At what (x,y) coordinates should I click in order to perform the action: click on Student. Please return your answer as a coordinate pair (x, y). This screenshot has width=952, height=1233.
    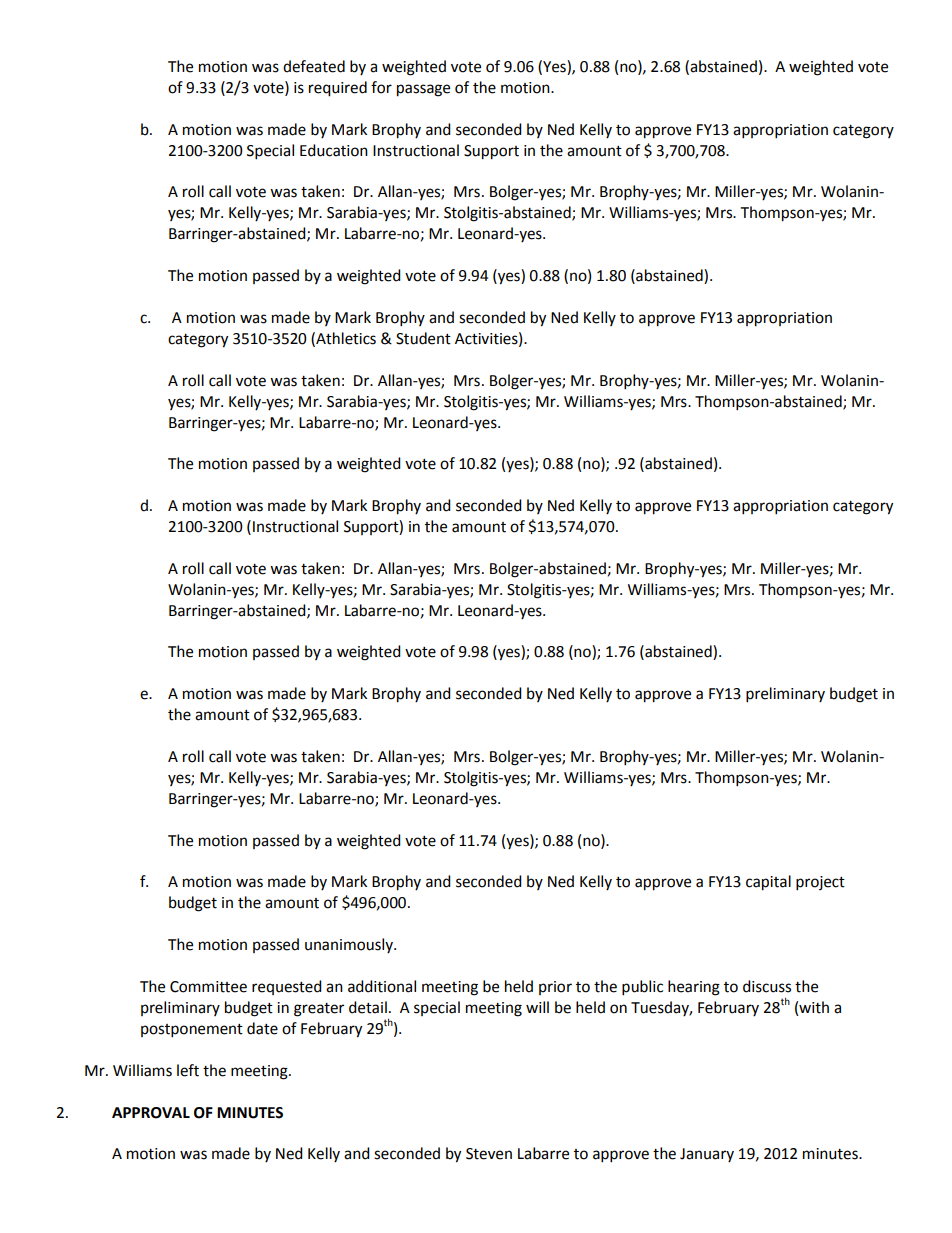
    Looking at the image, I should click on (423, 338).
